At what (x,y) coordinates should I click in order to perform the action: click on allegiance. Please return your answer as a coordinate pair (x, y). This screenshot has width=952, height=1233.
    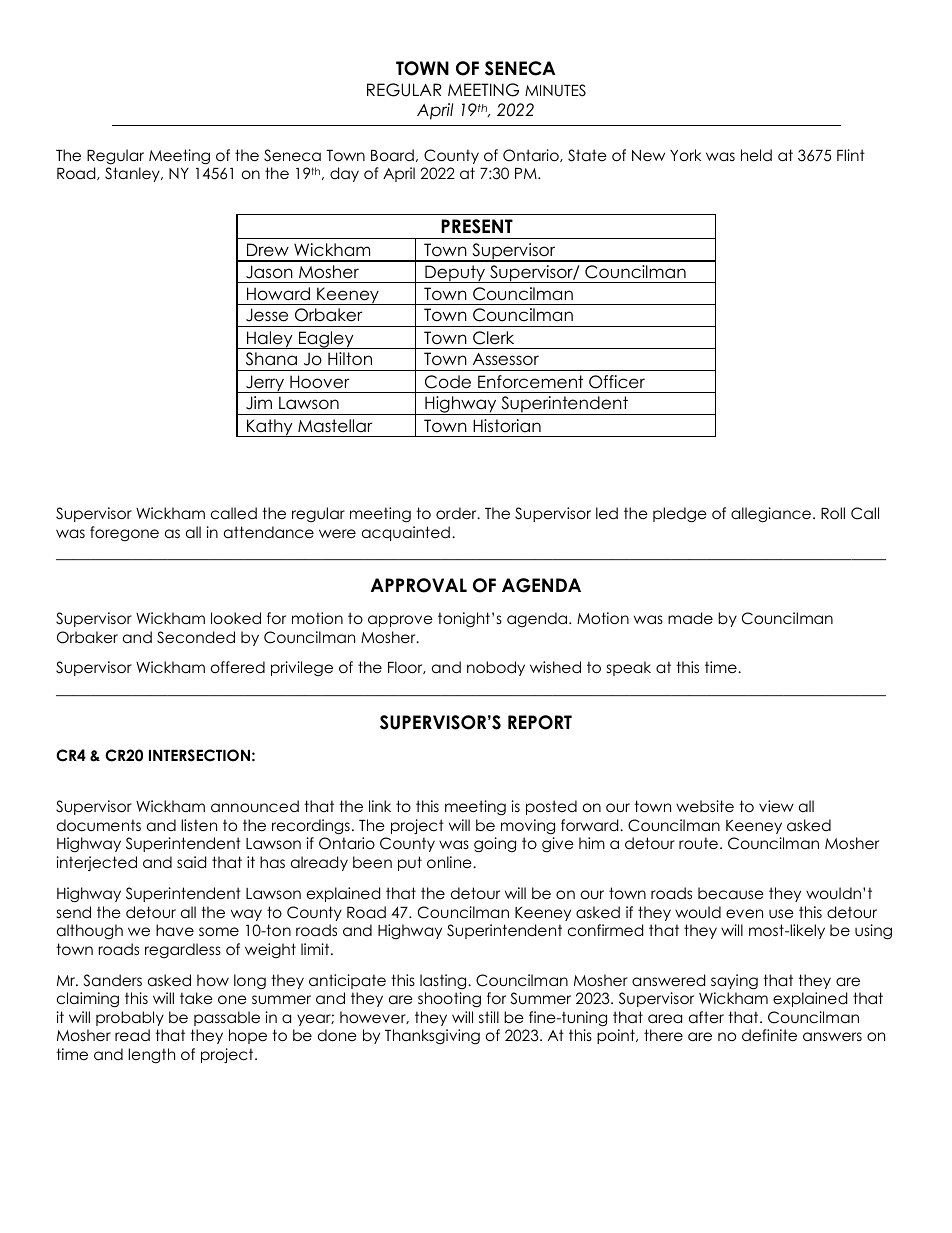
    Looking at the image, I should click on (771, 515).
